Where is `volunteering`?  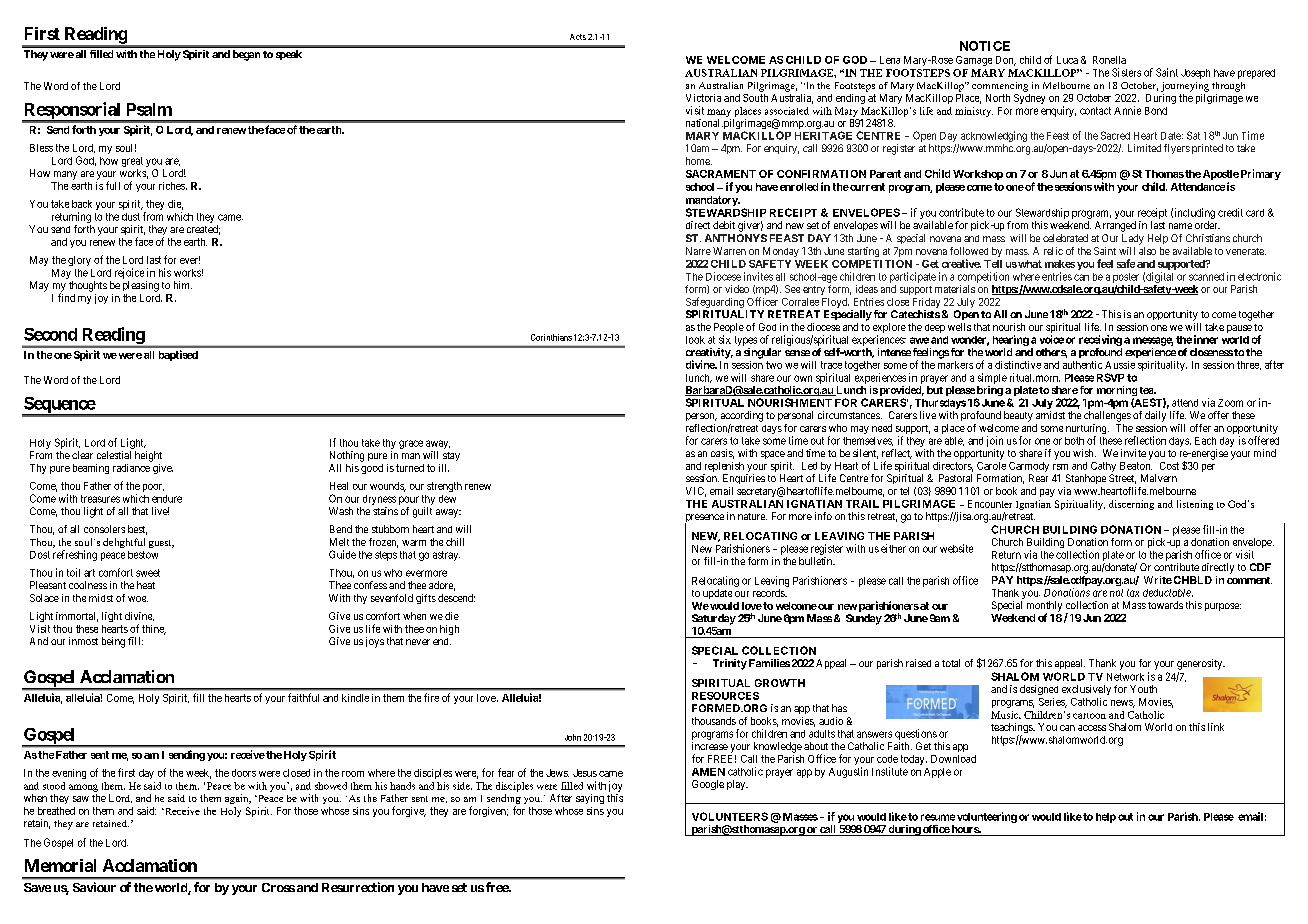 volunteering is located at coordinates (987, 817).
